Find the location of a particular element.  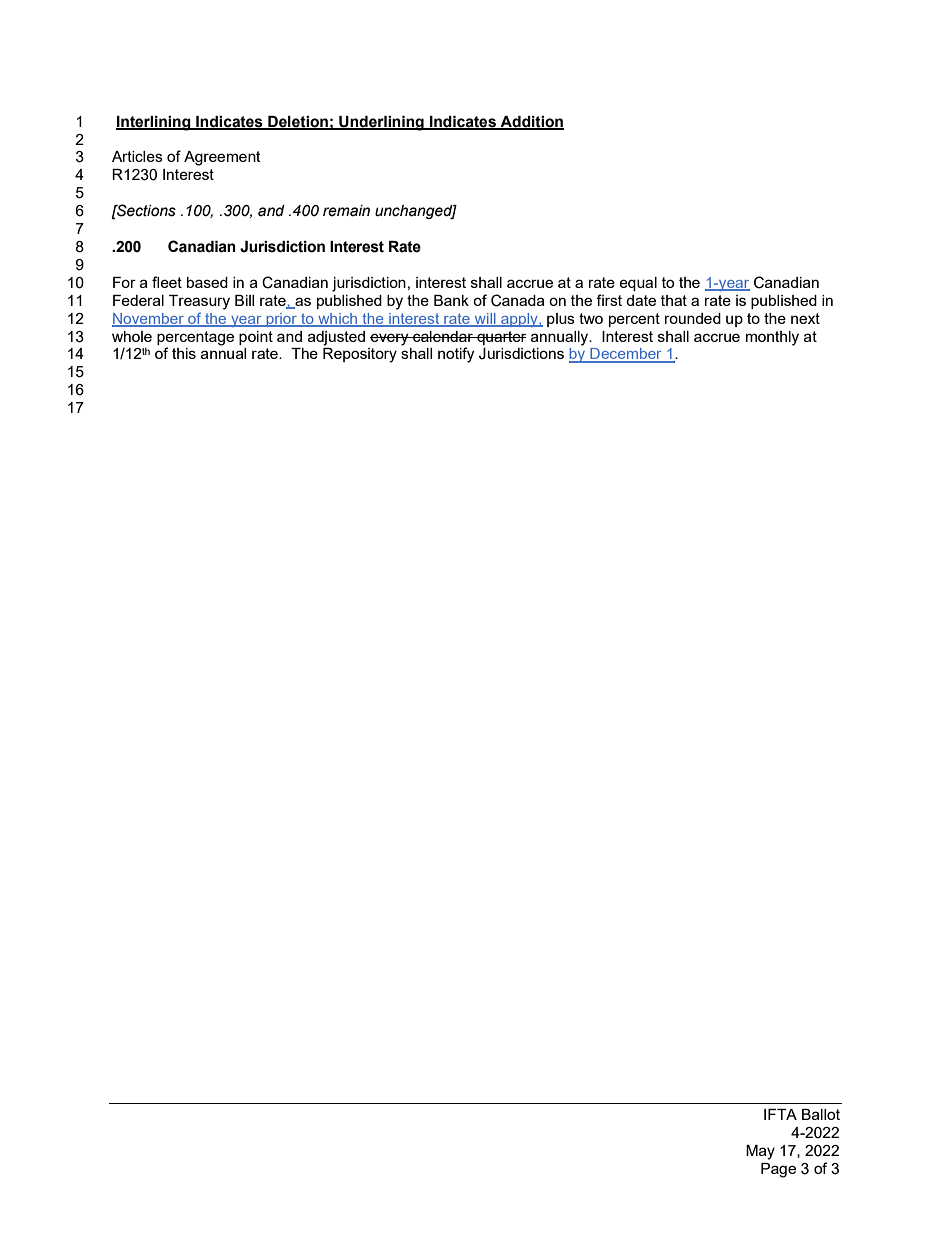

Page is located at coordinates (778, 1170).
